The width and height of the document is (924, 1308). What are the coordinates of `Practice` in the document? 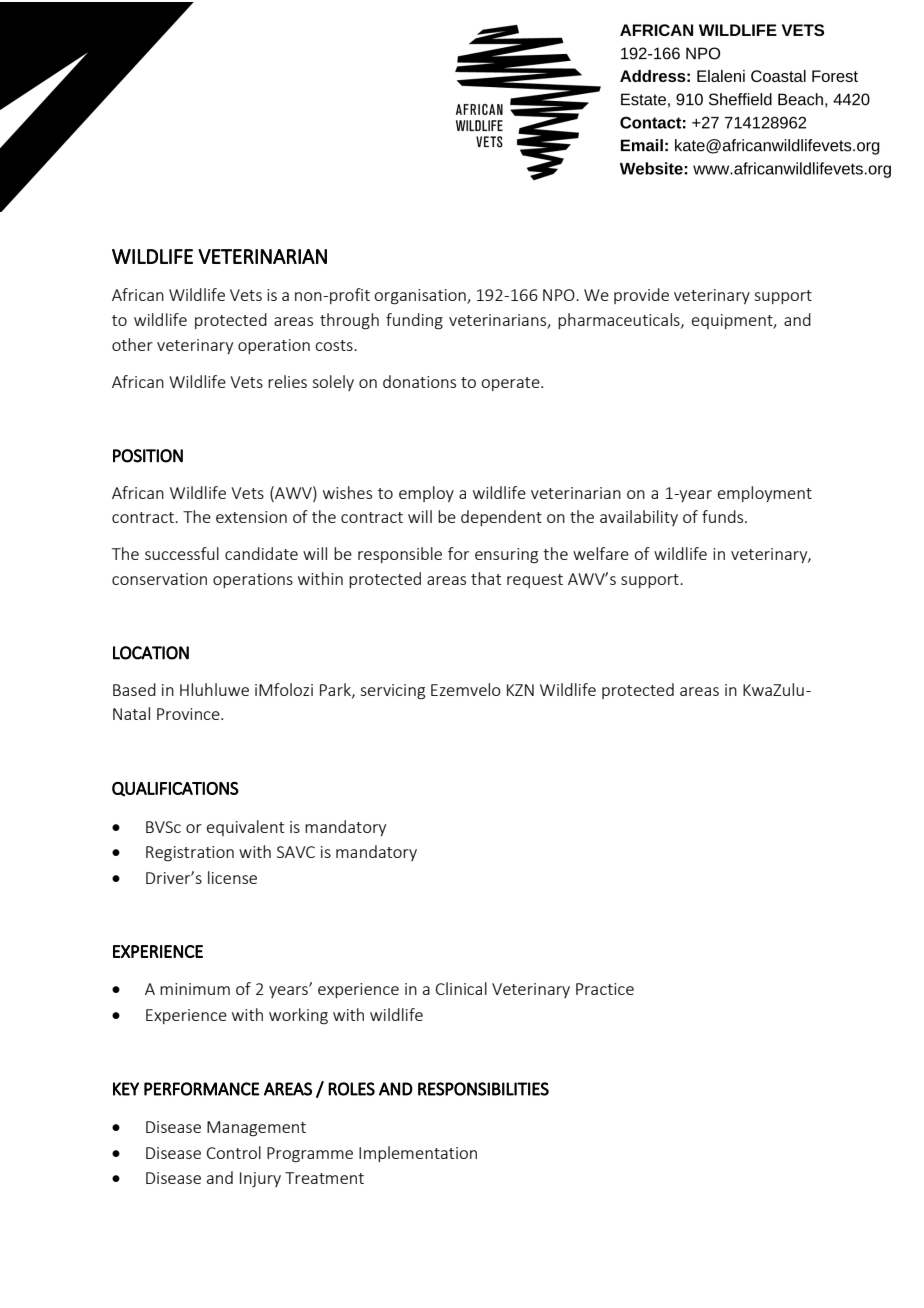 It's located at (605, 989).
